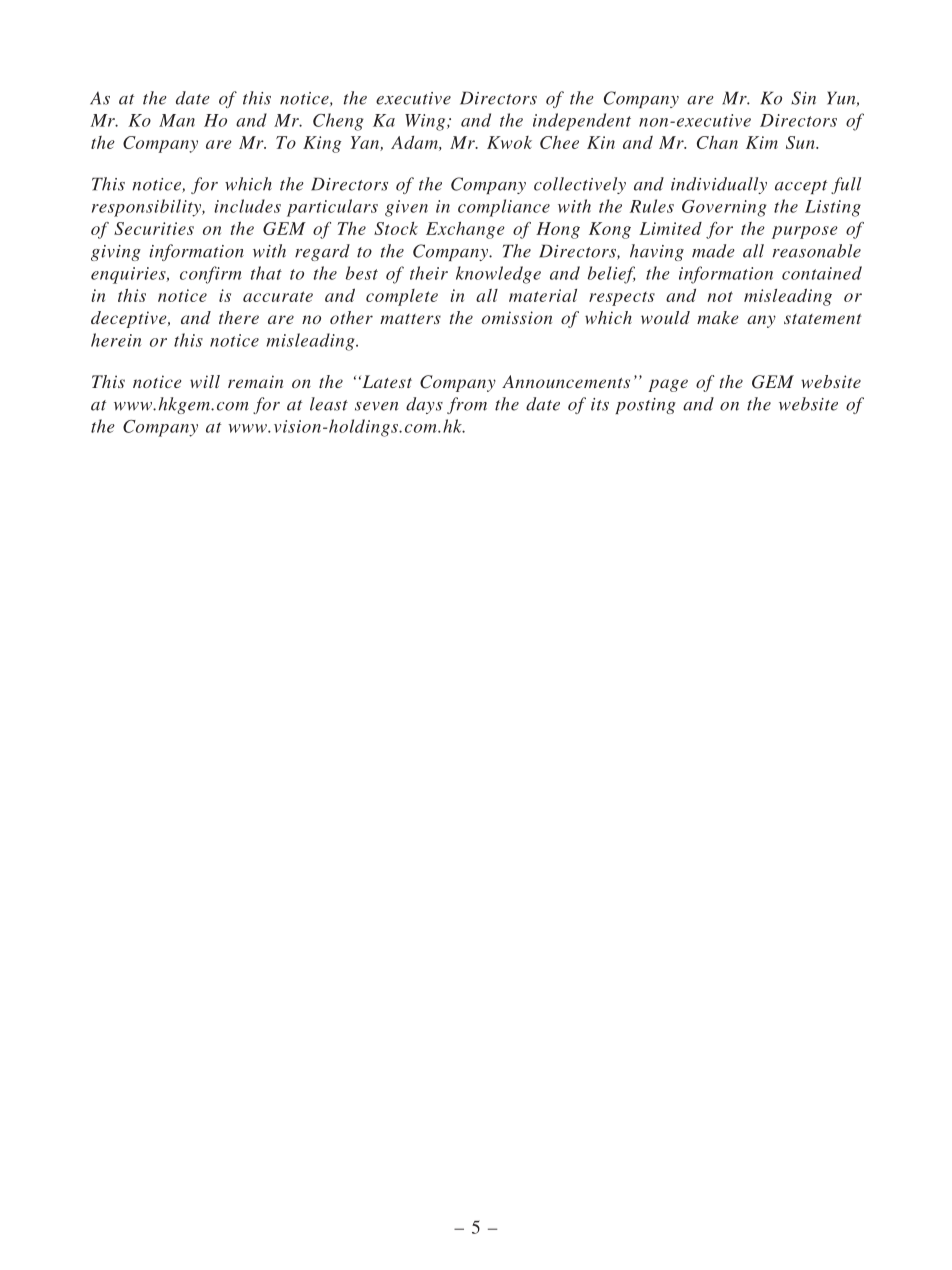  Describe the element at coordinates (116, 253) in the screenshot. I see `giving` at that location.
